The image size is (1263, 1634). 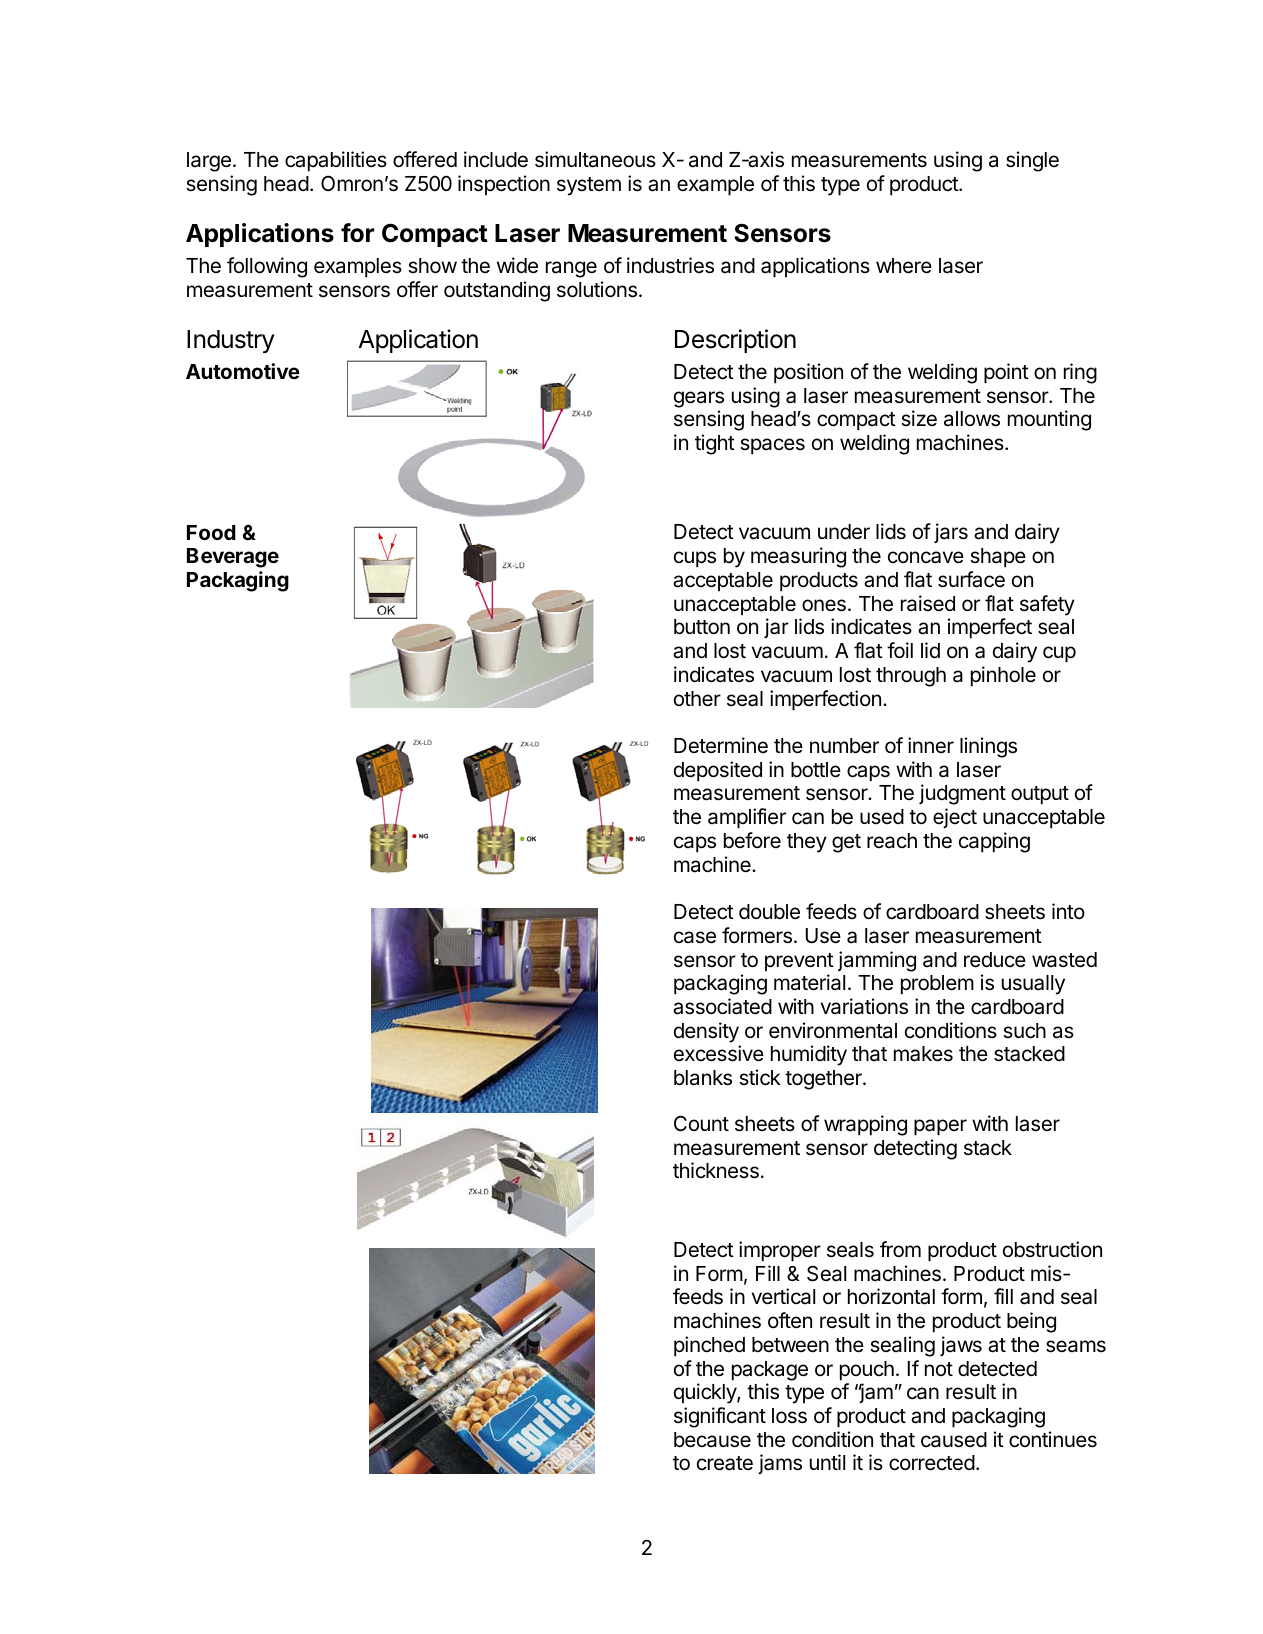 What do you see at coordinates (589, 186) in the screenshot?
I see `system` at bounding box center [589, 186].
